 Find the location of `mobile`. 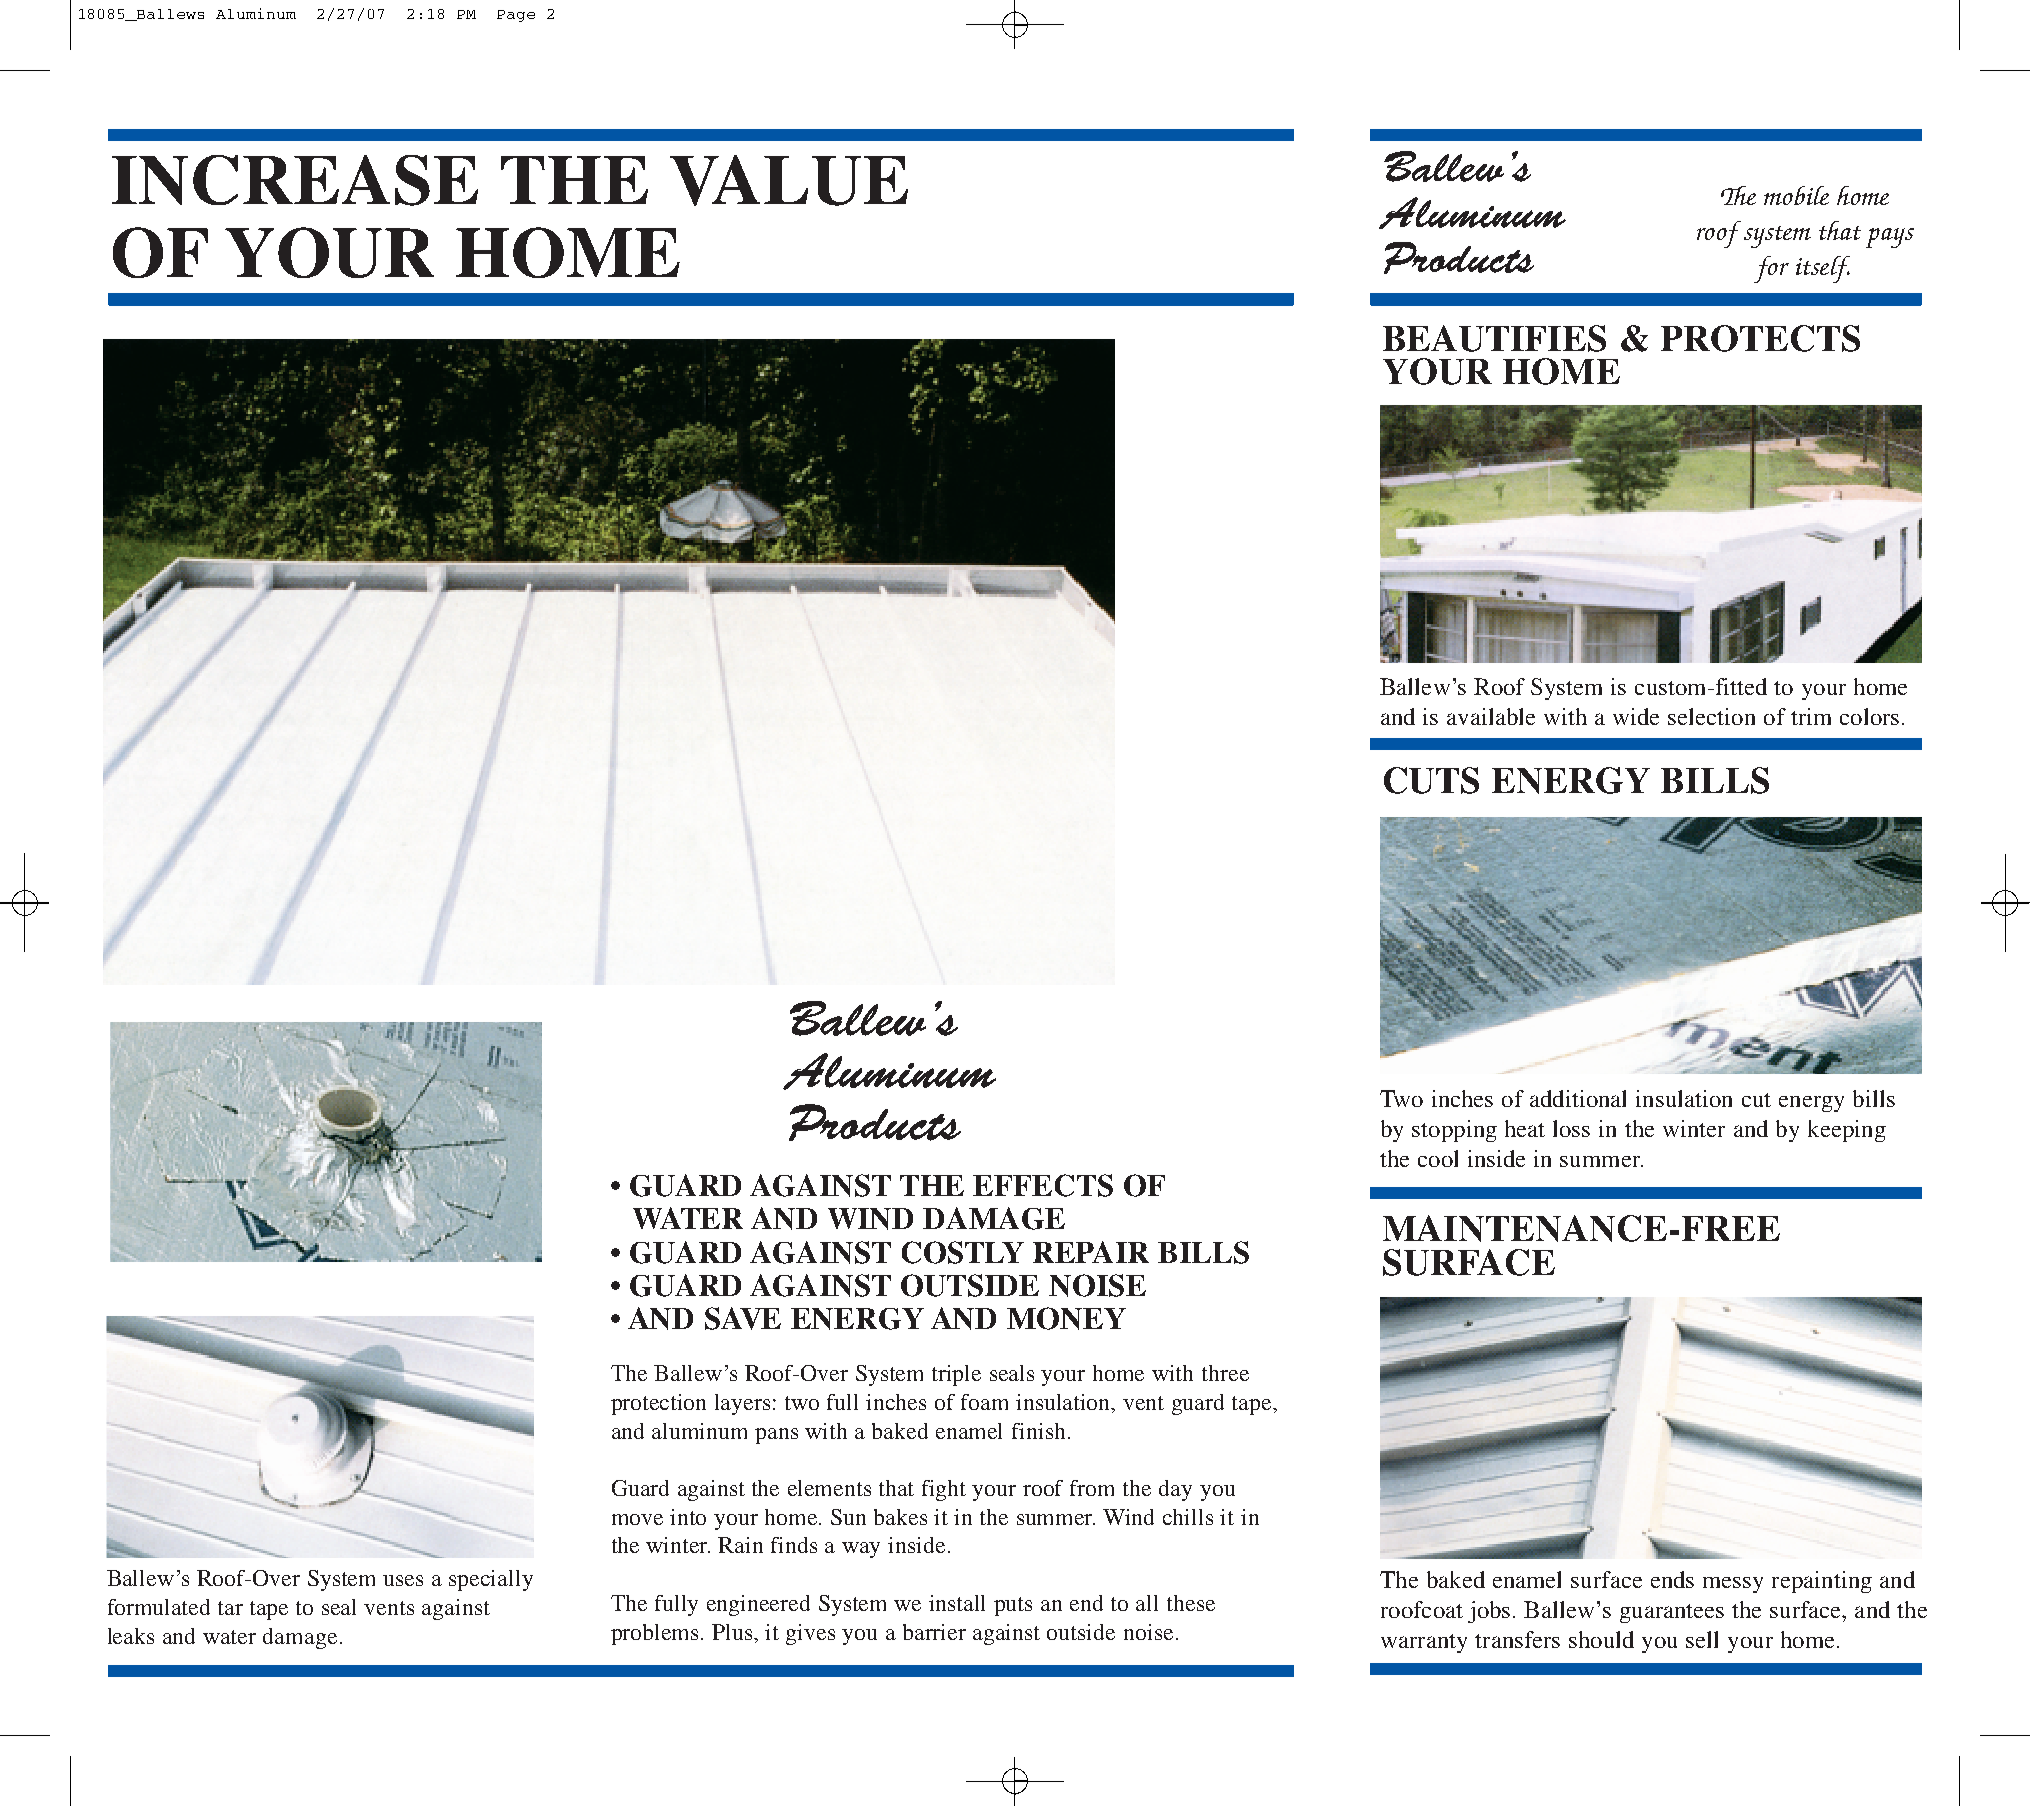

mobile is located at coordinates (1796, 195).
